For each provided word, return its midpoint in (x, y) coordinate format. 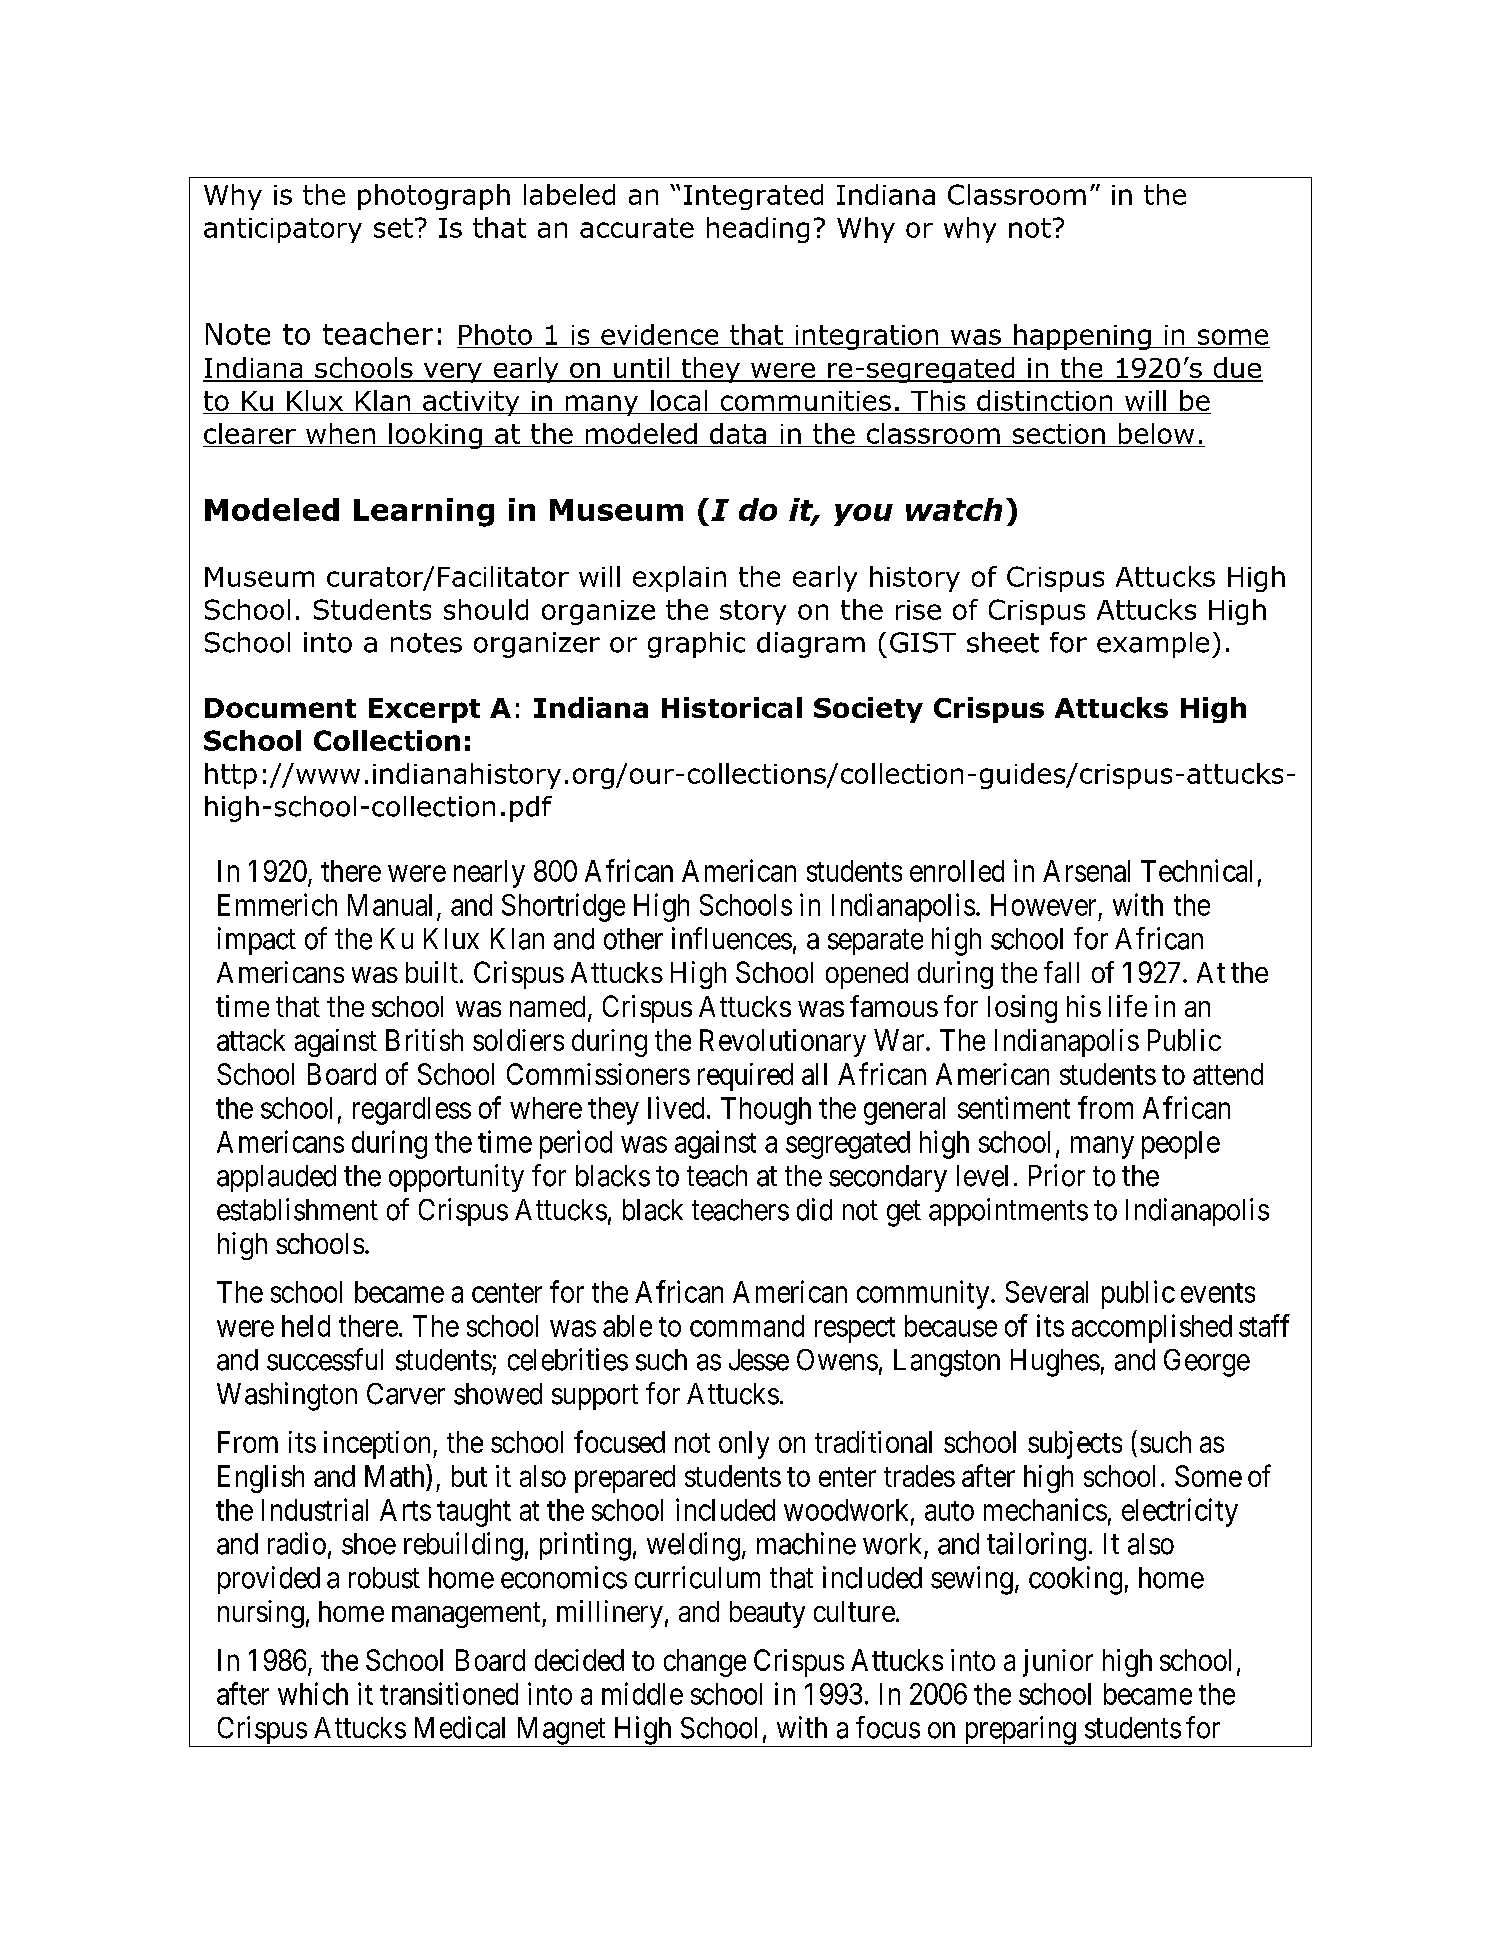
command (747, 1326)
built (432, 972)
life (1128, 1006)
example (1153, 645)
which (313, 1693)
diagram (811, 645)
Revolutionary (783, 1043)
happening (1082, 337)
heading (758, 230)
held (306, 1326)
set (393, 228)
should (486, 609)
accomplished (1152, 1328)
